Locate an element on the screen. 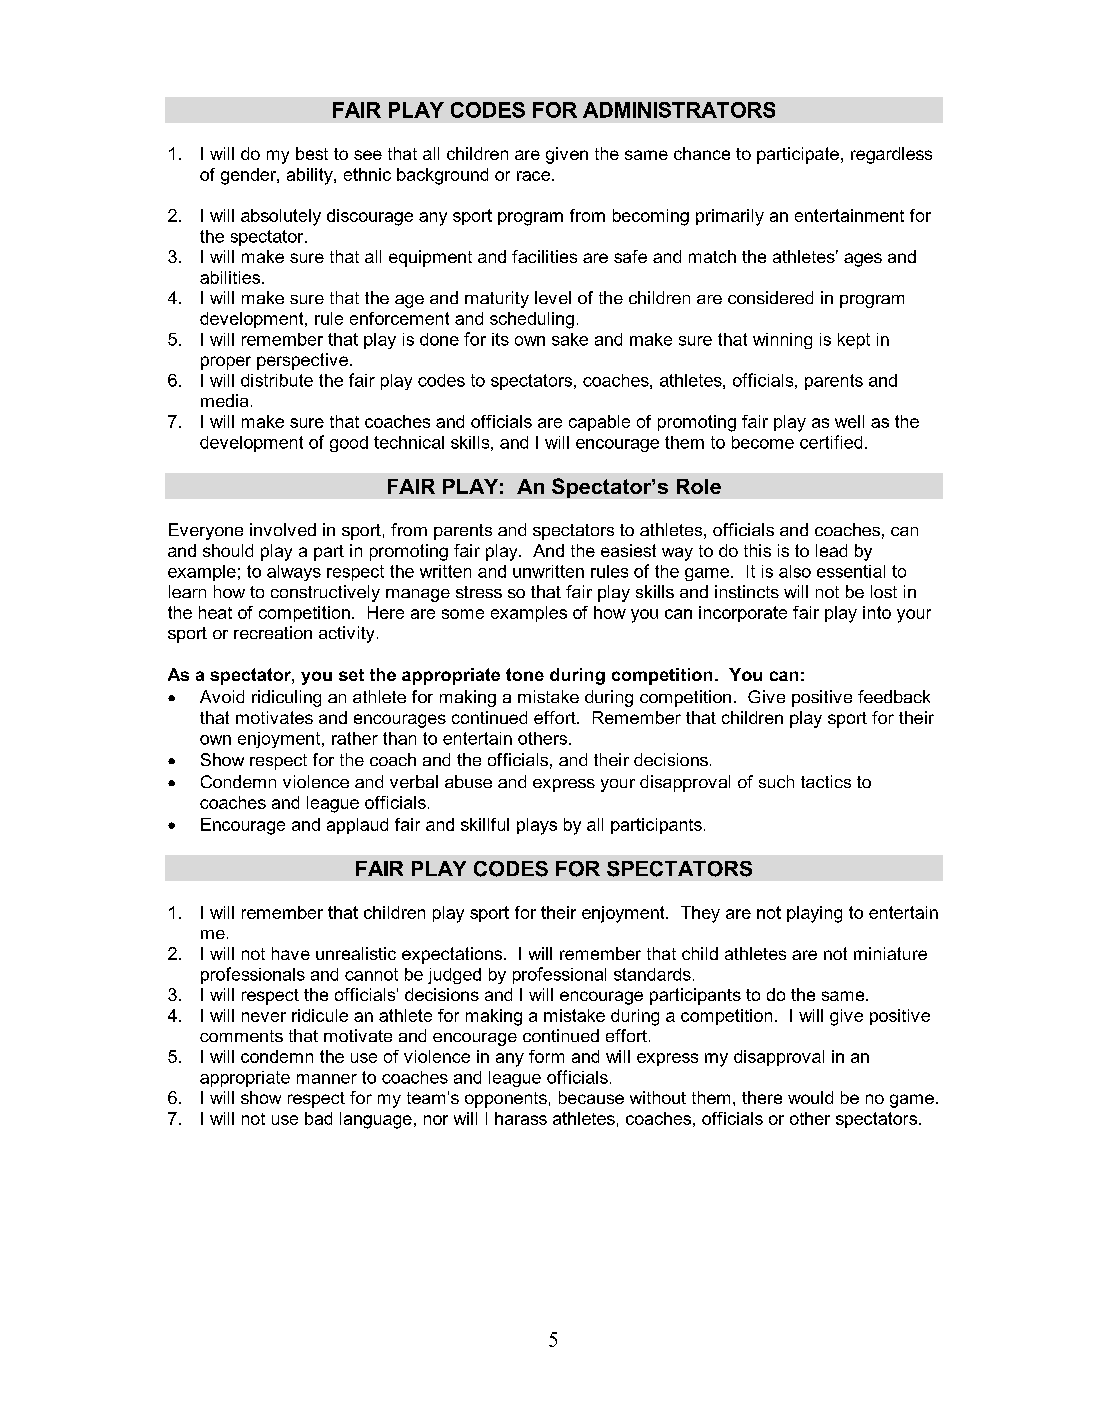 This screenshot has width=1095, height=1416. stress is located at coordinates (479, 592).
